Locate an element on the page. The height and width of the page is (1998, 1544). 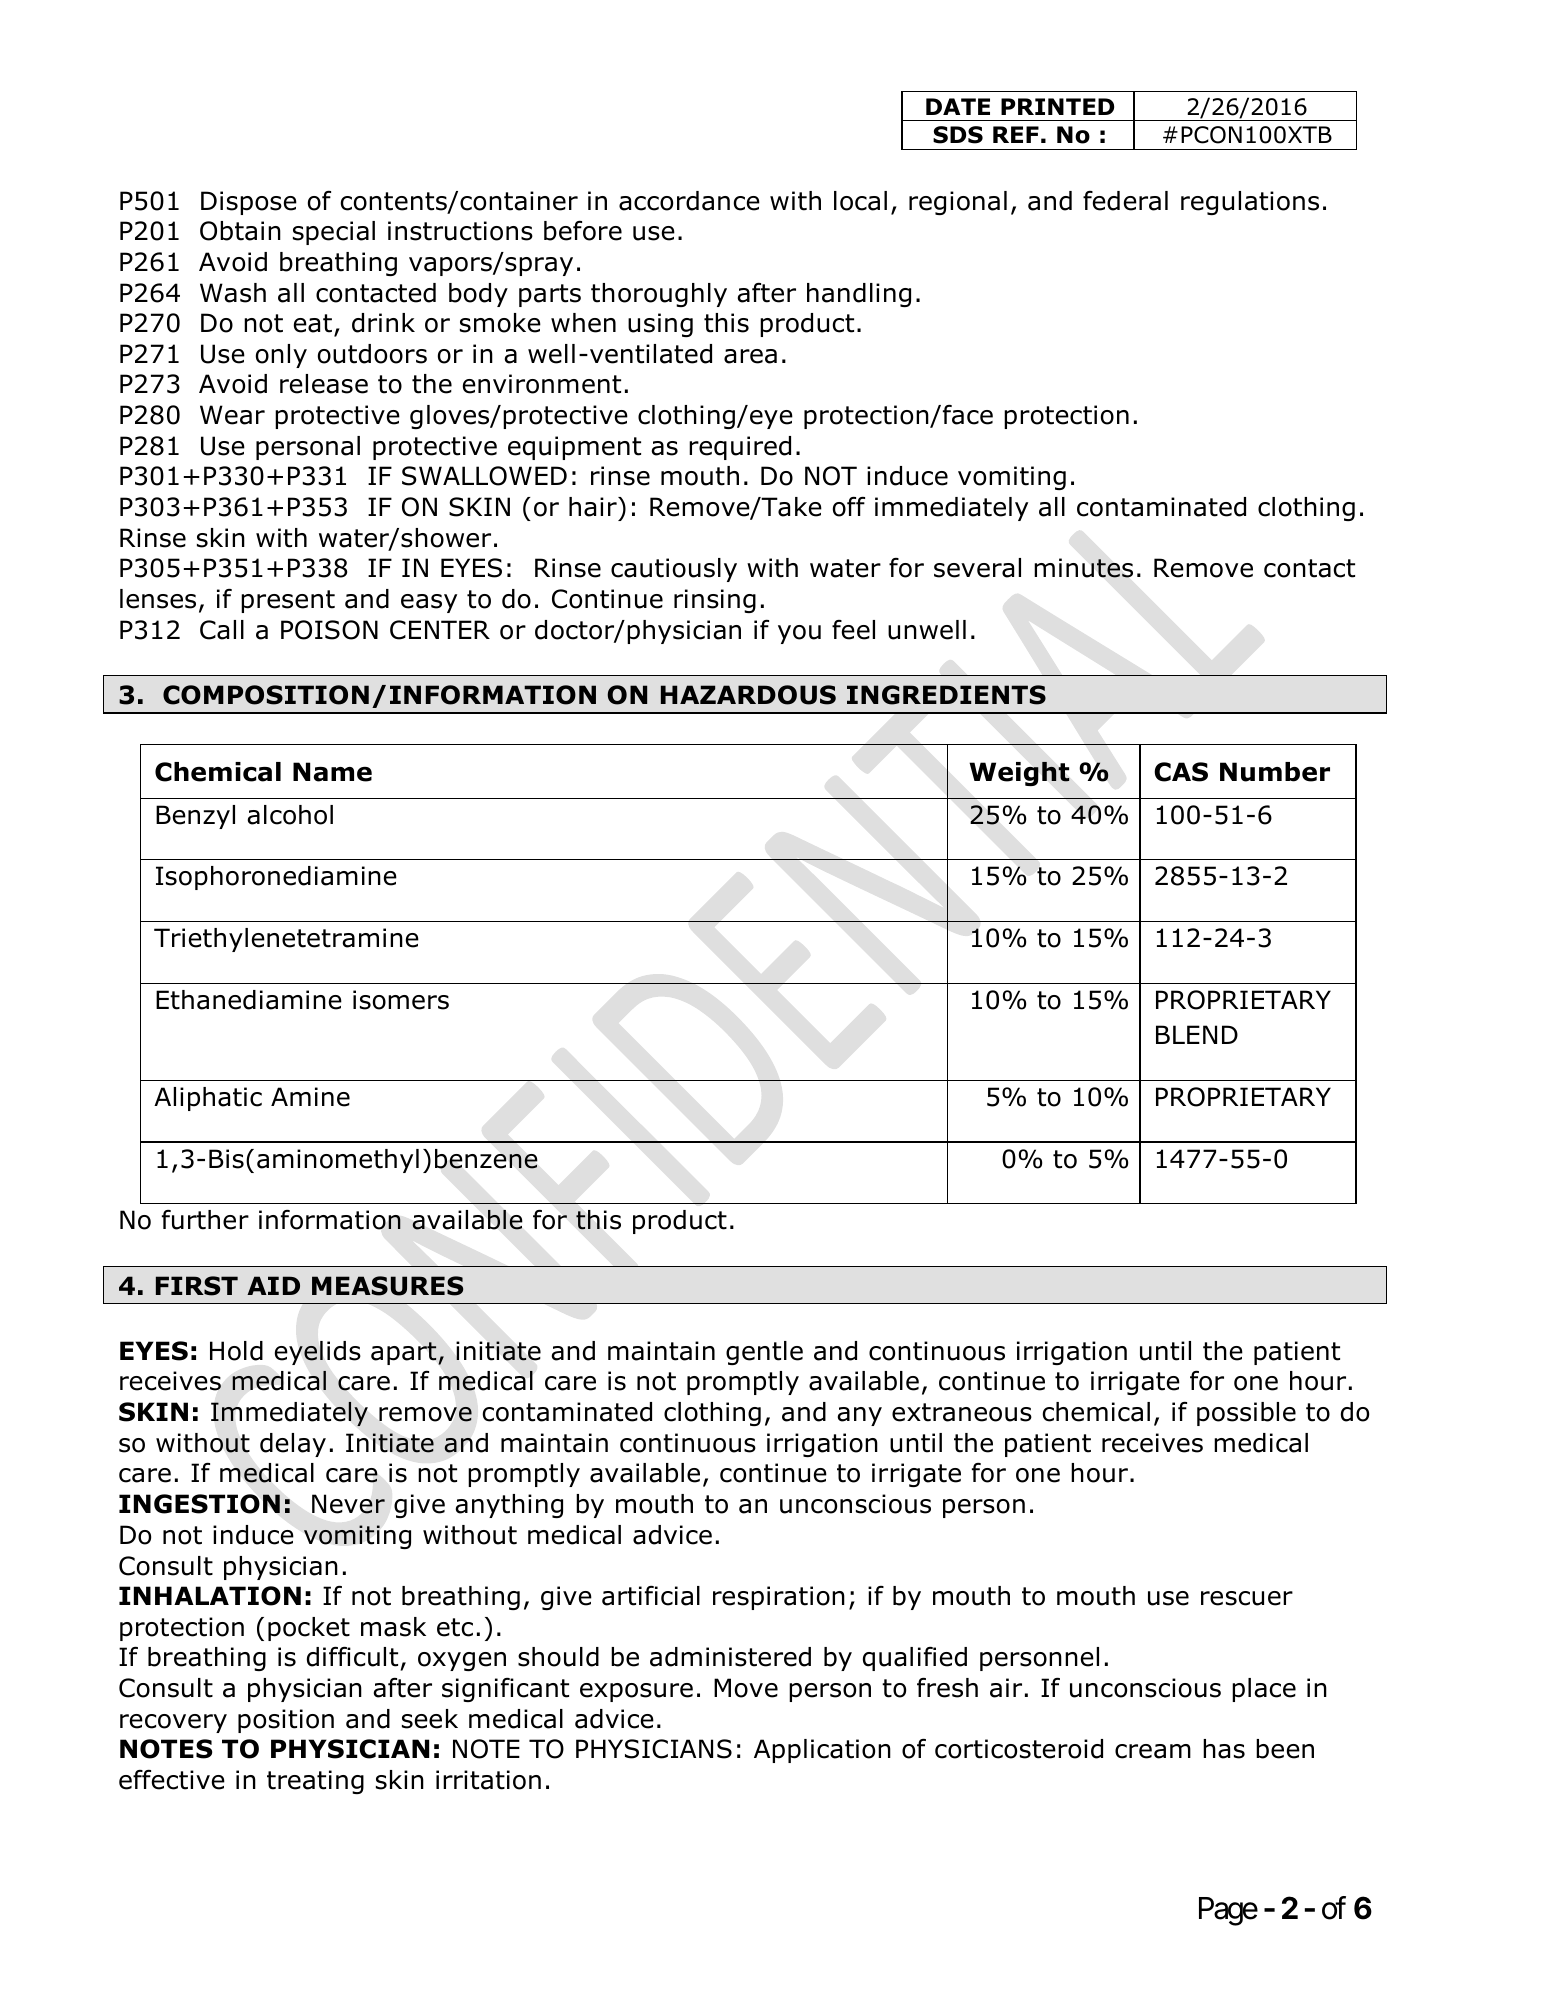
BLEND is located at coordinates (1197, 1034).
